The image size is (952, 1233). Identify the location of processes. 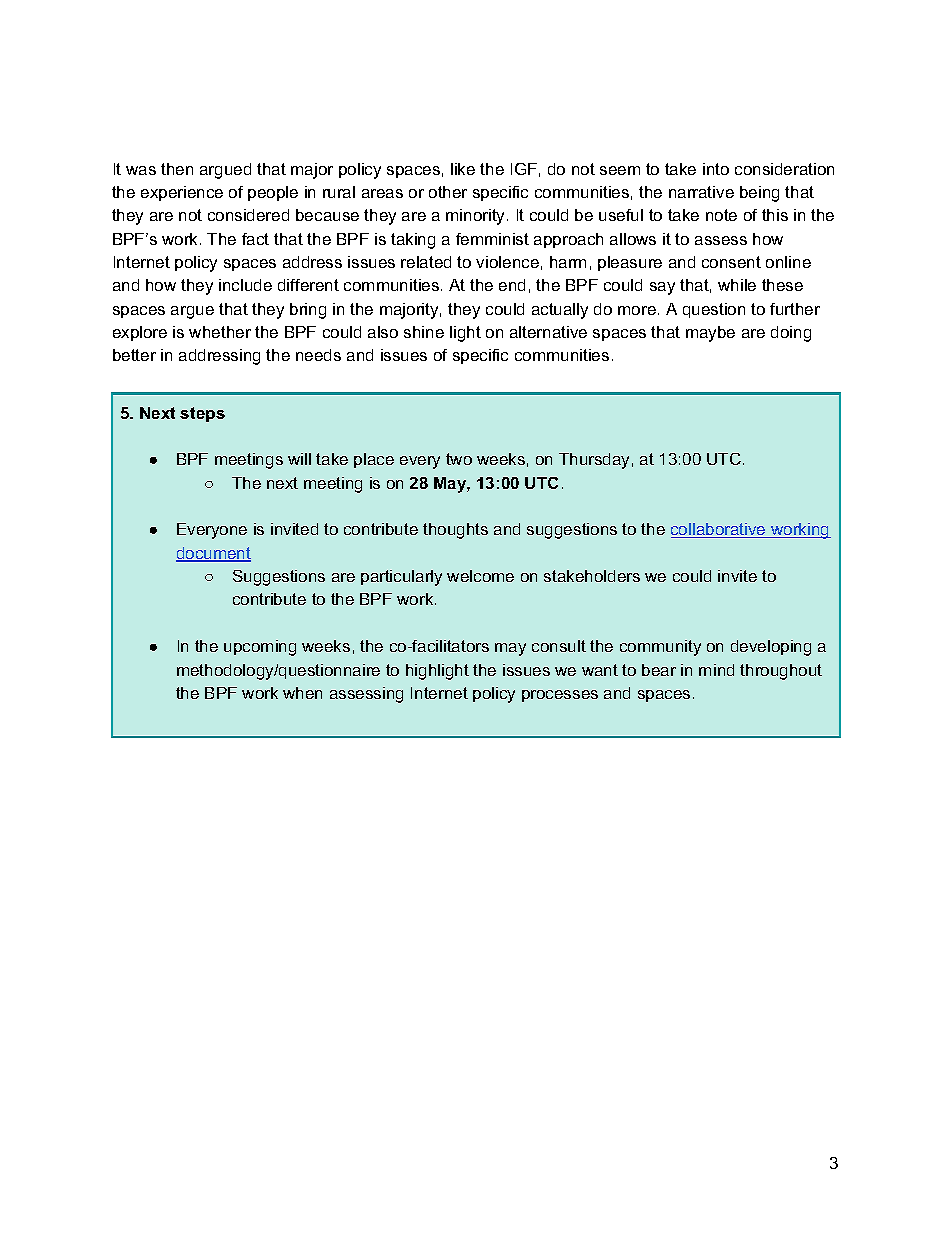
(560, 696).
